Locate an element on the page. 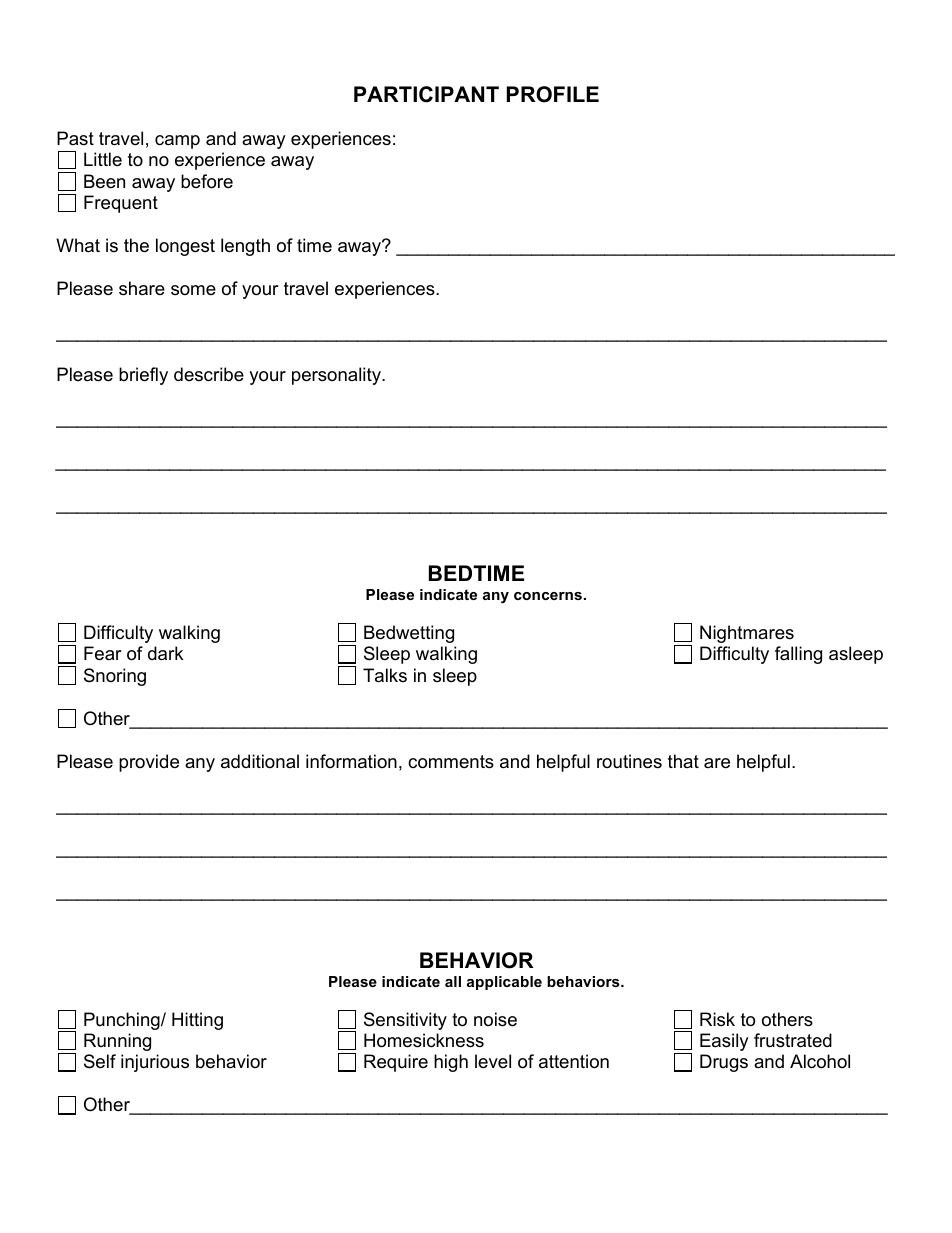 This image has height=1233, width=952. Hitting is located at coordinates (197, 1021).
